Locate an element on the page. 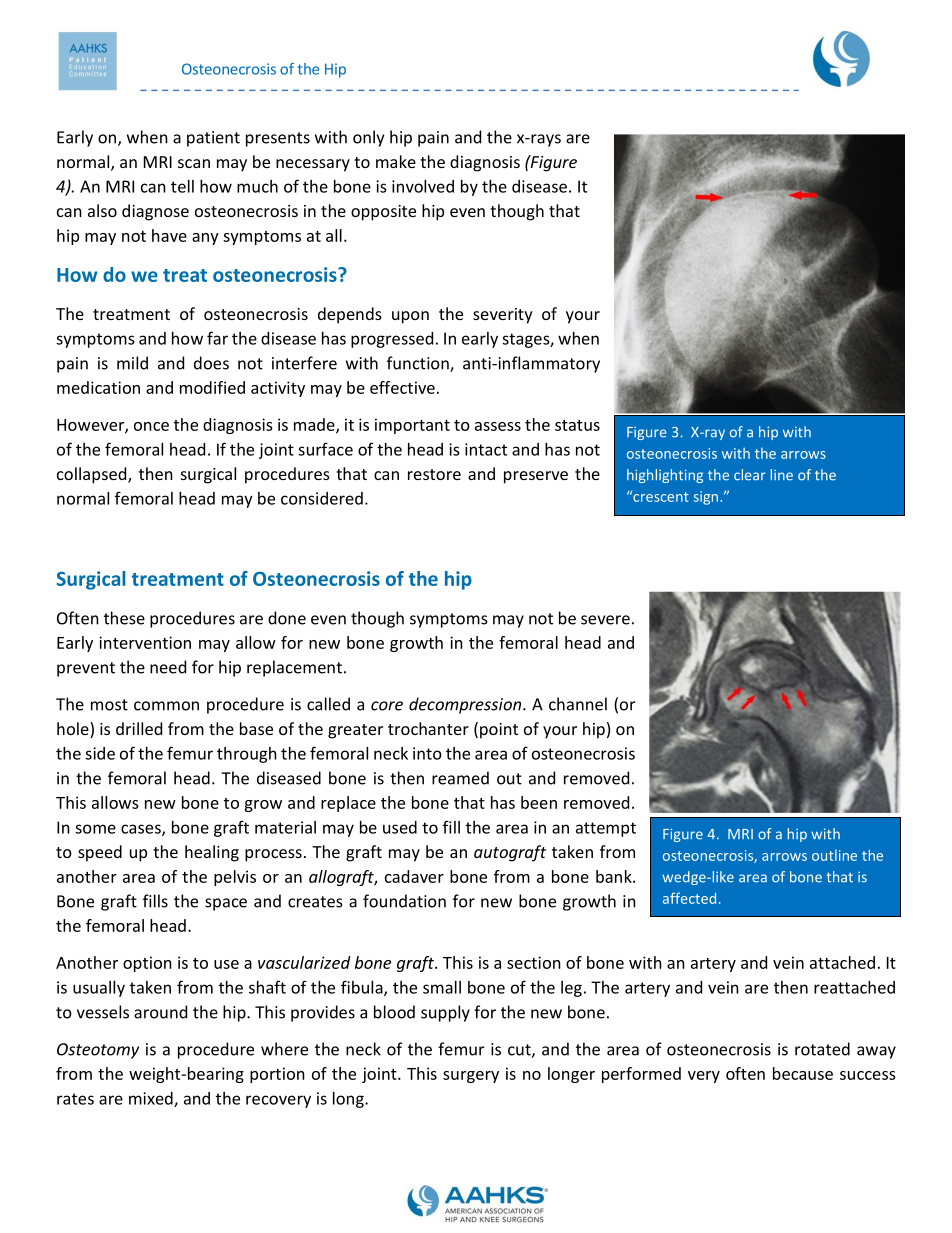  severe is located at coordinates (605, 620).
